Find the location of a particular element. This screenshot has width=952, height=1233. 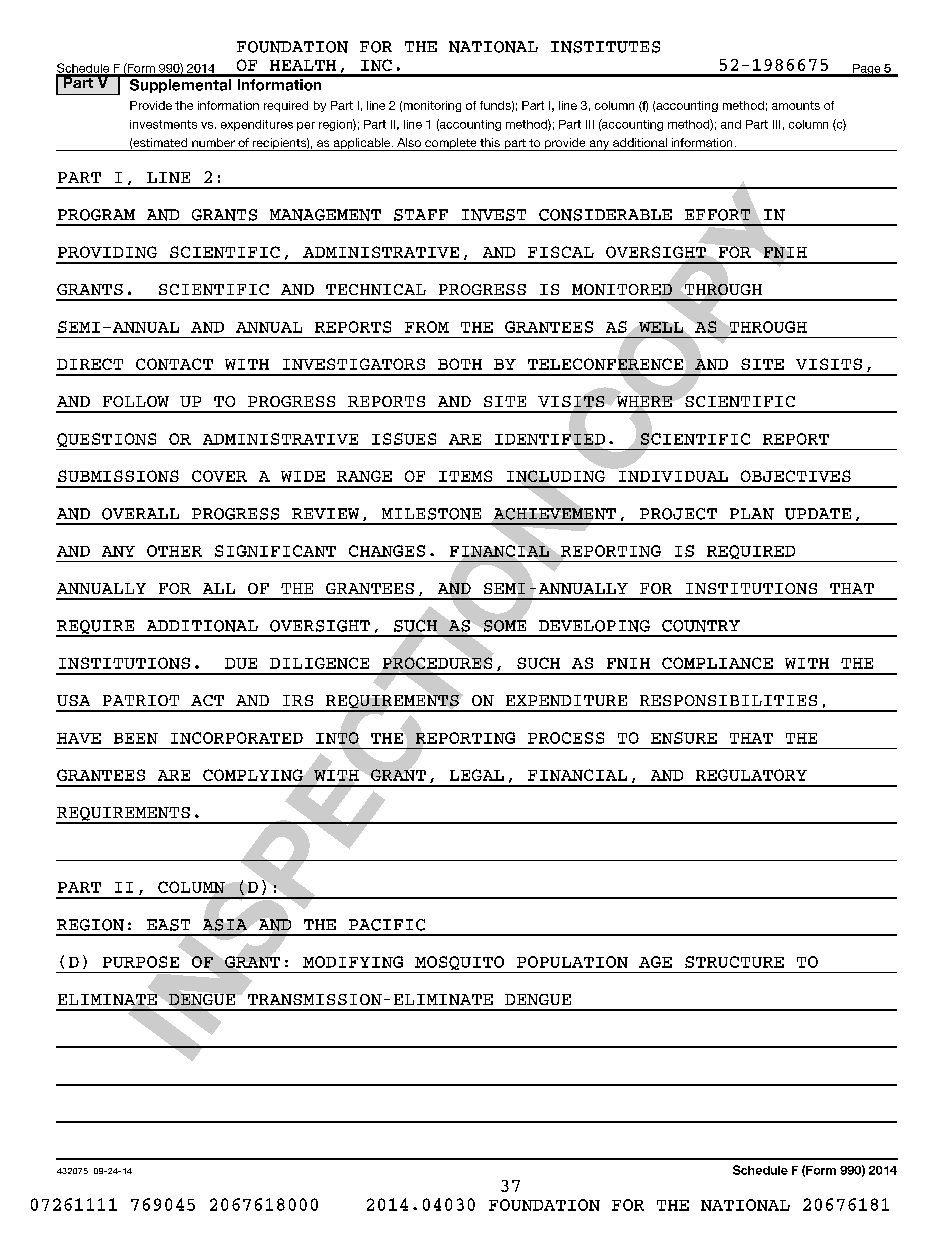

complete is located at coordinates (451, 144).
